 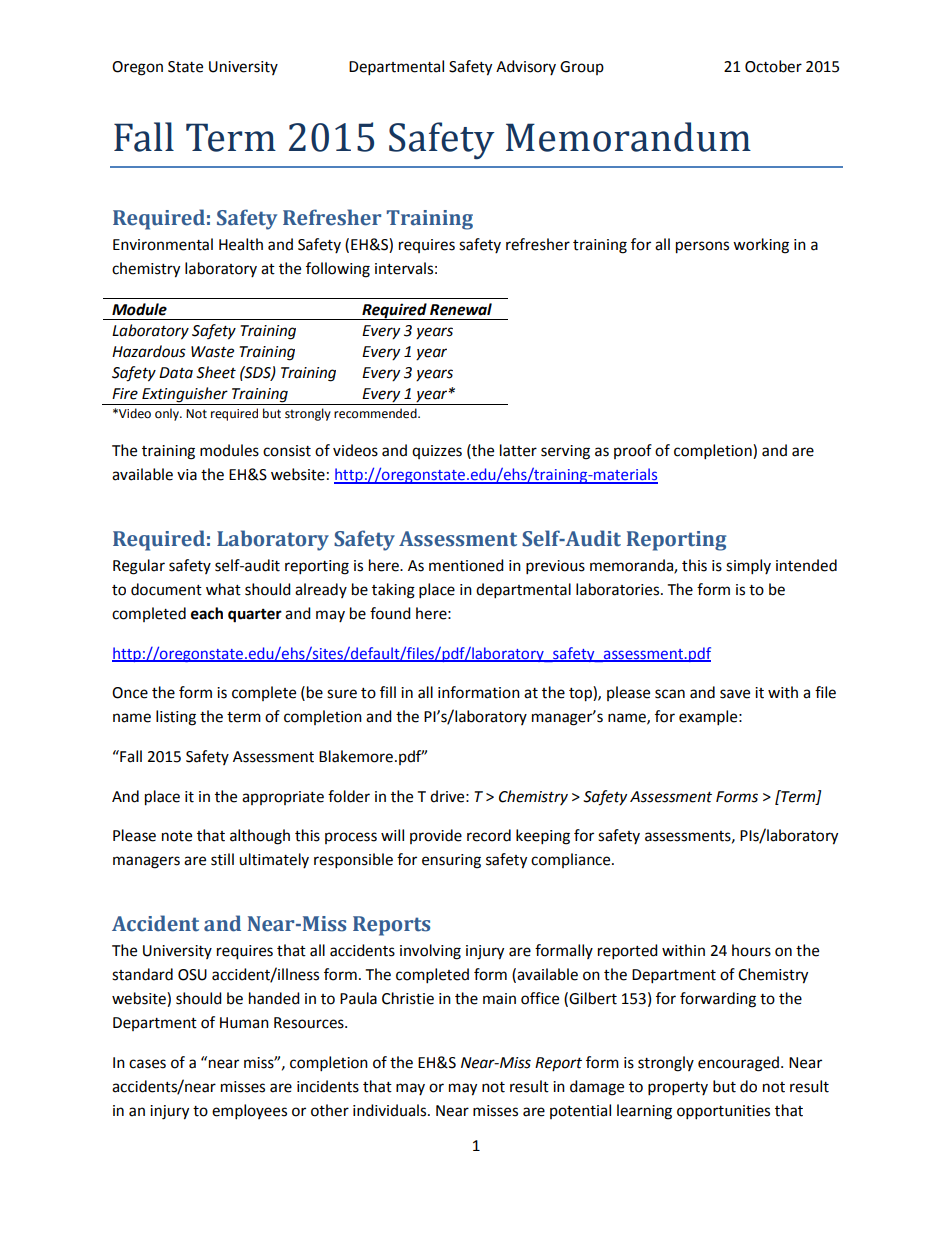 What do you see at coordinates (249, 1112) in the document?
I see `employees` at bounding box center [249, 1112].
